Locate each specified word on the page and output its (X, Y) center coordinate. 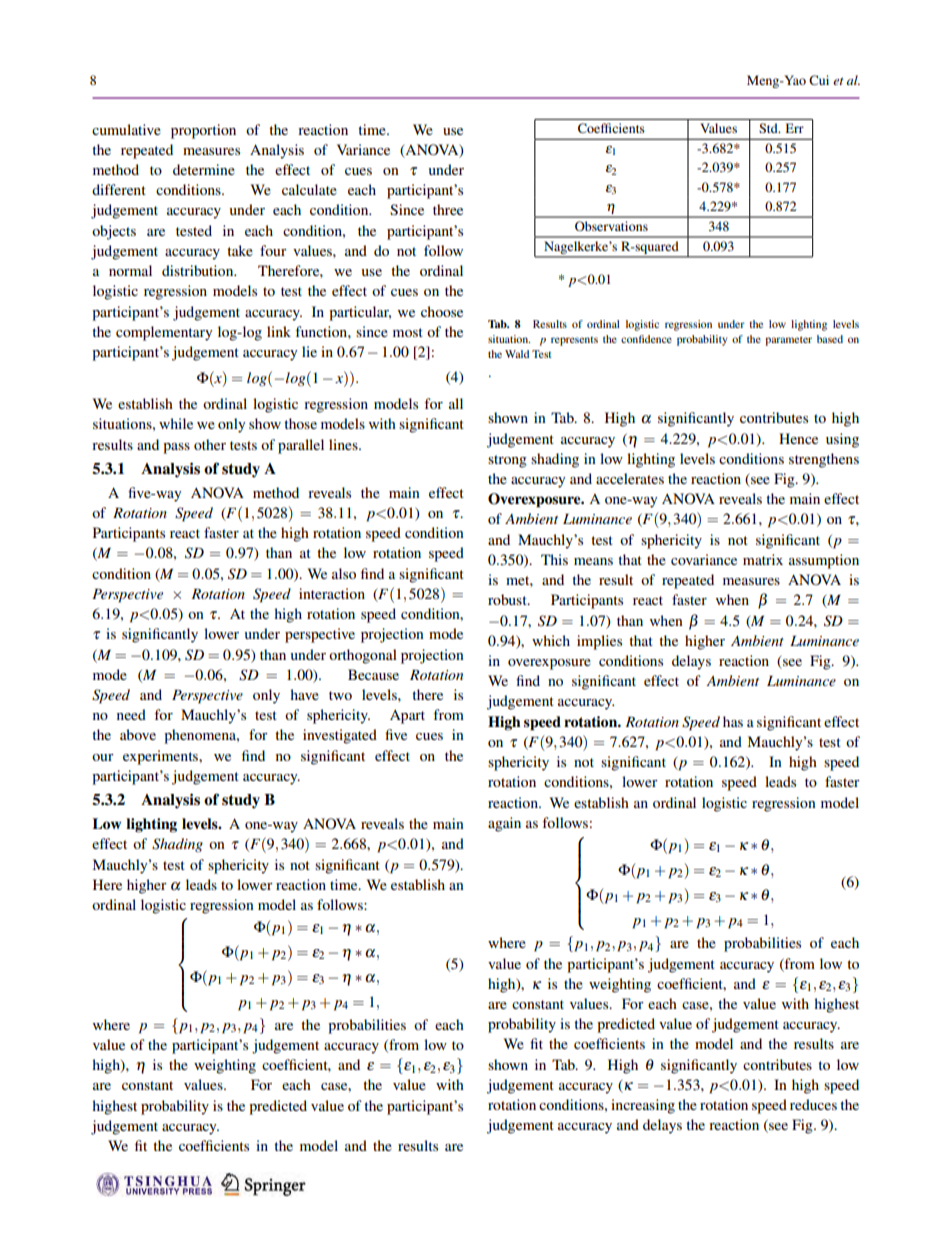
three (448, 209)
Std (769, 128)
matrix (763, 559)
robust (508, 599)
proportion (203, 131)
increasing (643, 1106)
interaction (332, 593)
